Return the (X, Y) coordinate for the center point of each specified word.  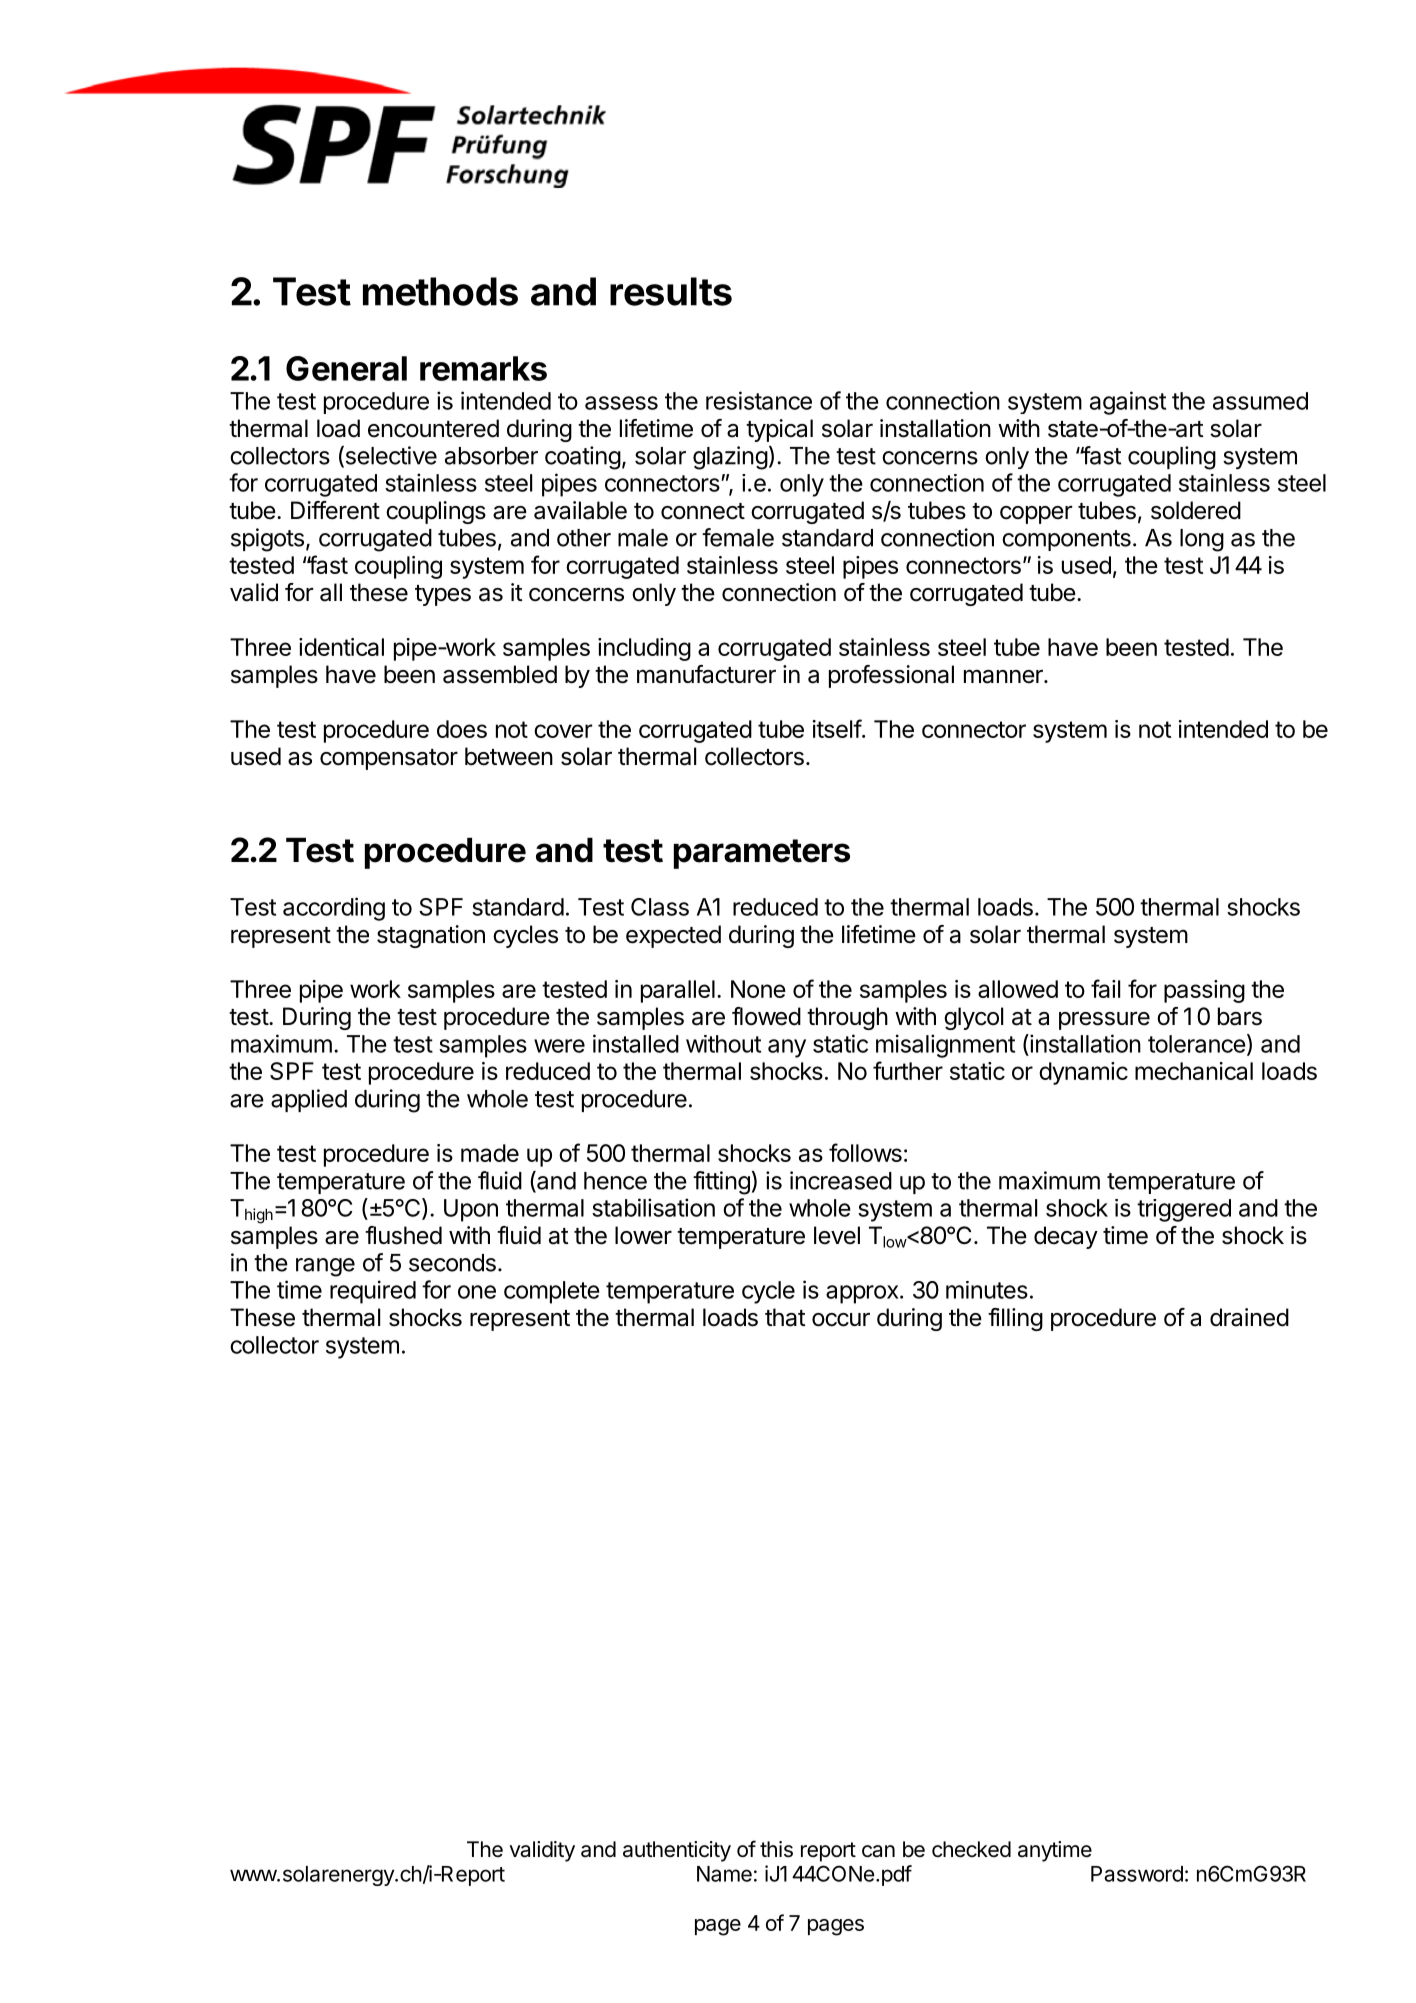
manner (1004, 676)
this (776, 1849)
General (346, 368)
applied (309, 1100)
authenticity (677, 1851)
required (373, 1292)
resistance (759, 400)
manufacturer (706, 674)
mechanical (1194, 1071)
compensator (389, 759)
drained (1249, 1317)
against (1128, 403)
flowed (766, 1016)
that (785, 1317)
